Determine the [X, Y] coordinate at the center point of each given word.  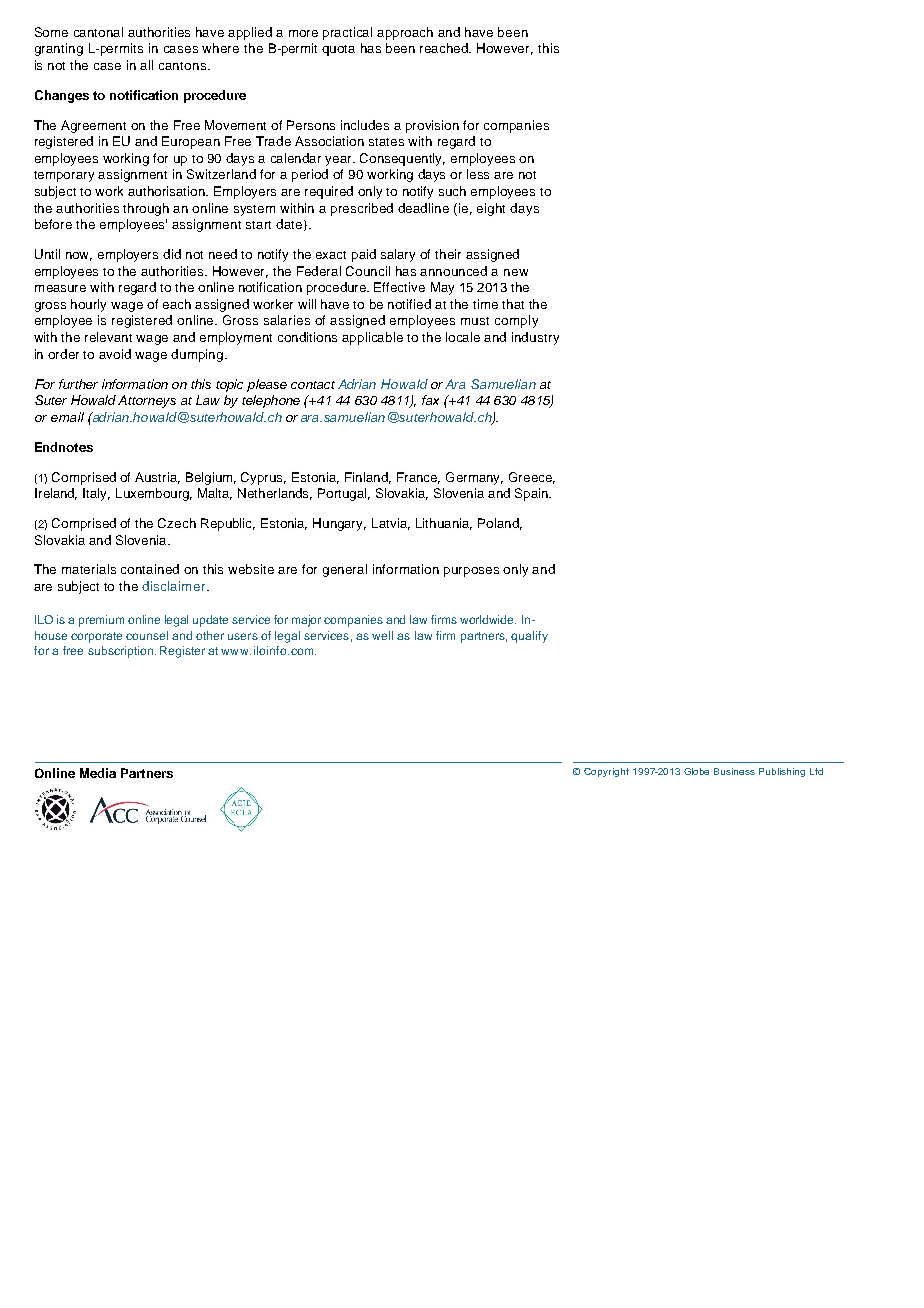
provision [432, 126]
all [146, 65]
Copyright [606, 772]
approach [405, 33]
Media [98, 773]
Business [734, 771]
